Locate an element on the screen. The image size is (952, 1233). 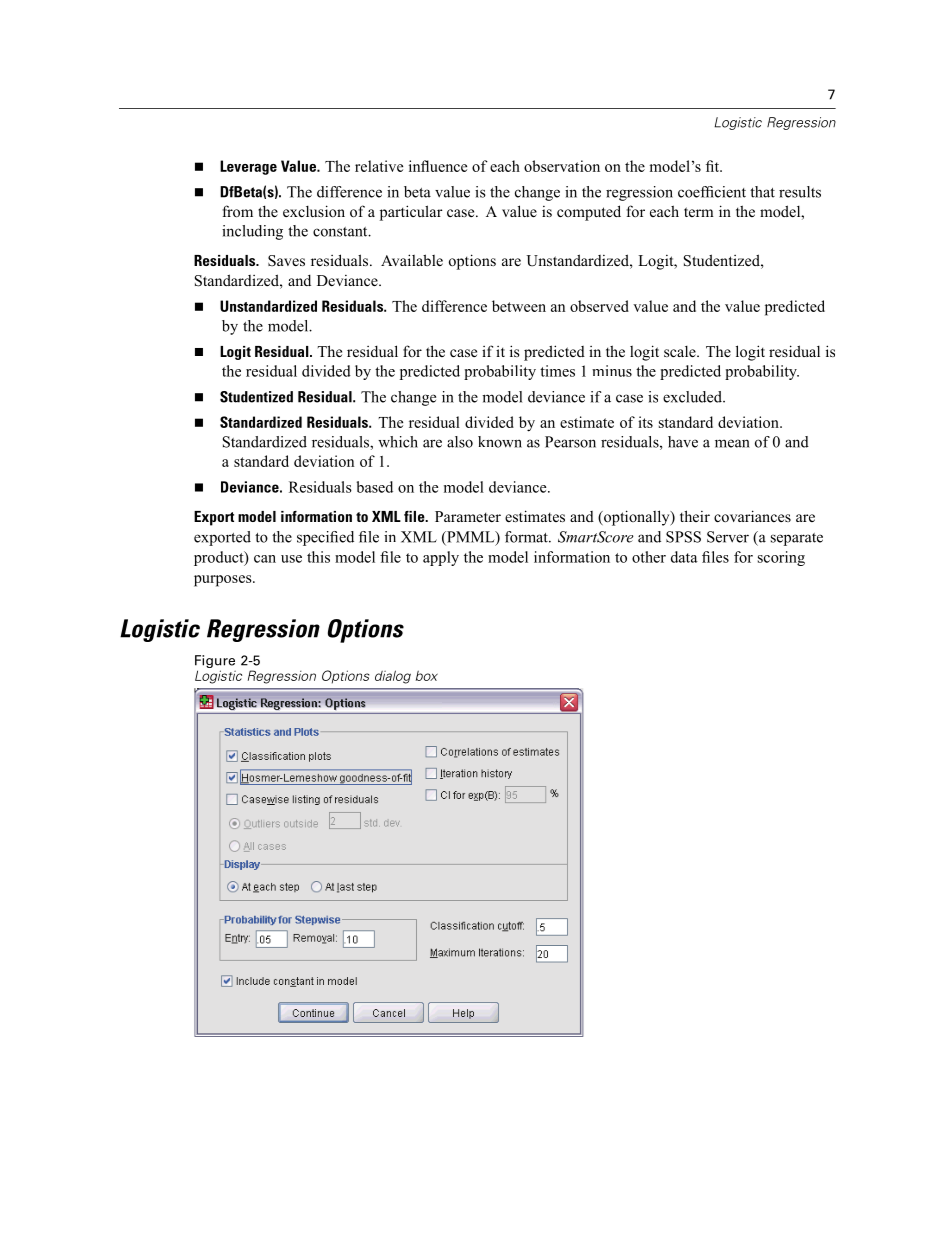
Saves is located at coordinates (286, 261).
